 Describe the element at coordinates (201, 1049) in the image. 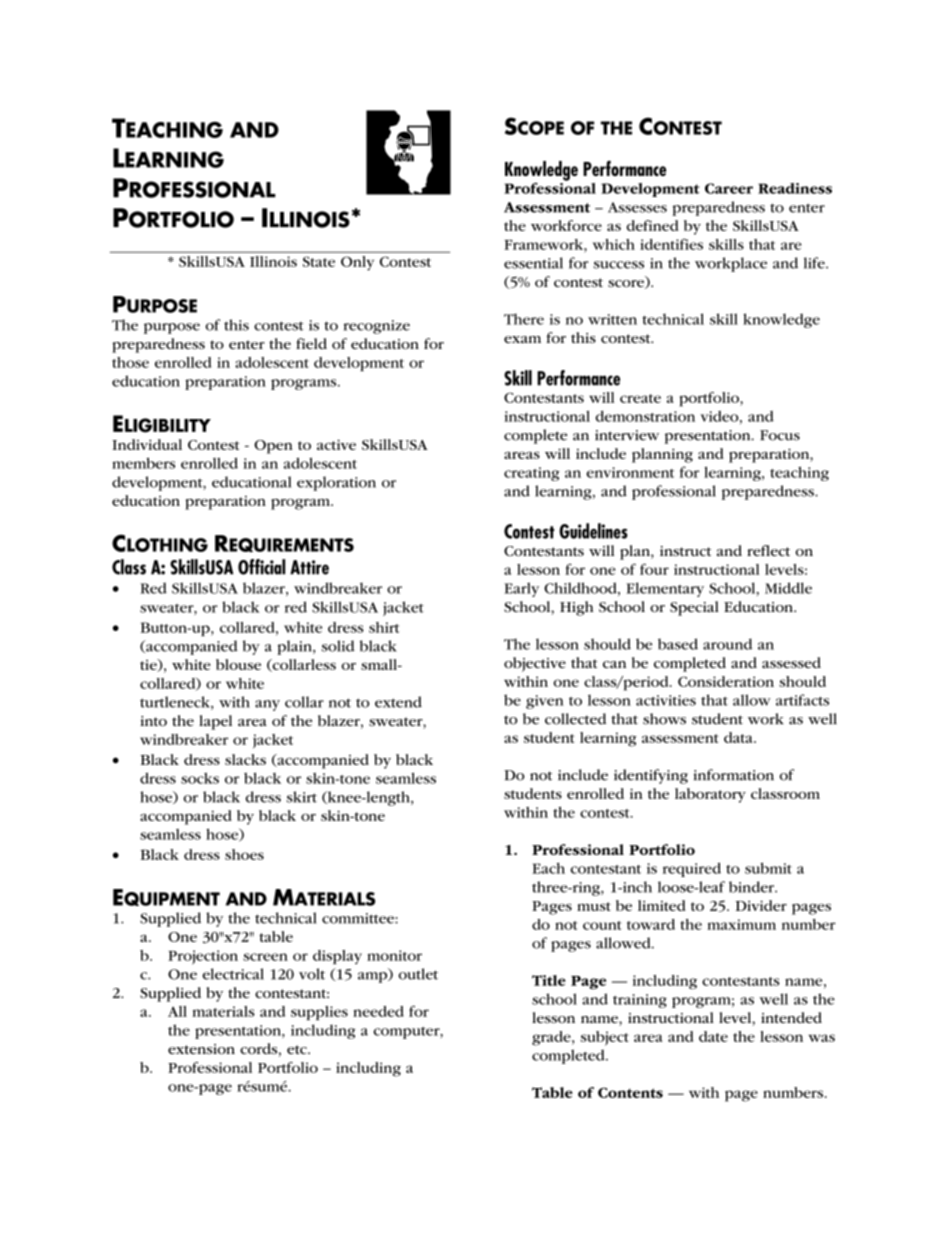

I see `extension` at that location.
